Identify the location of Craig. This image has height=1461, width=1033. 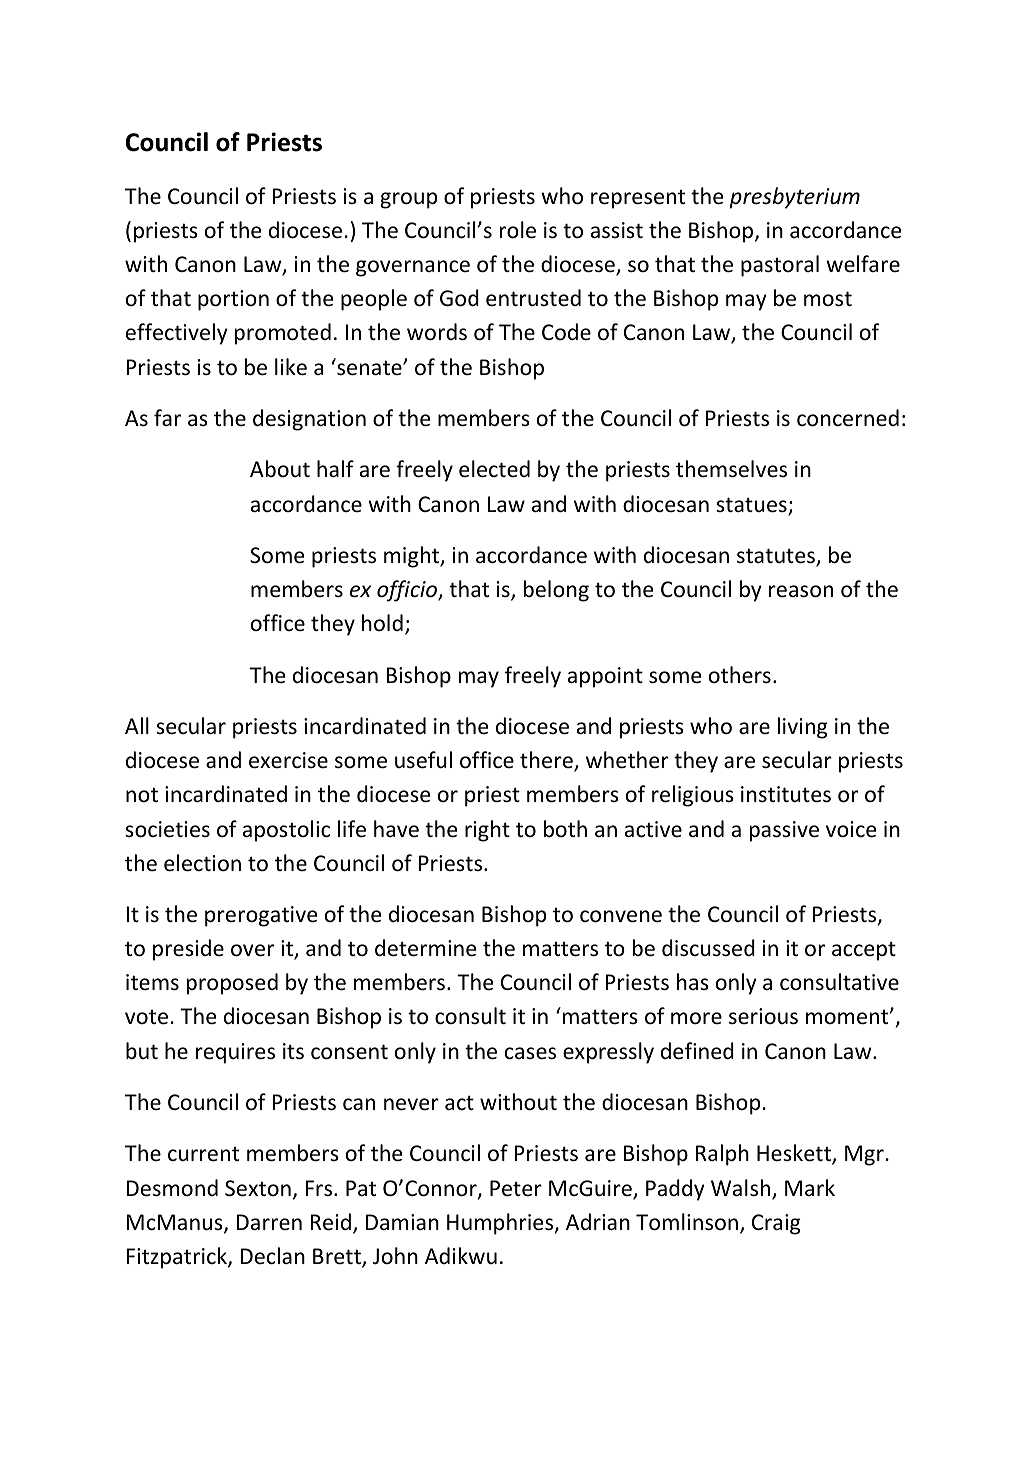
(776, 1224).
